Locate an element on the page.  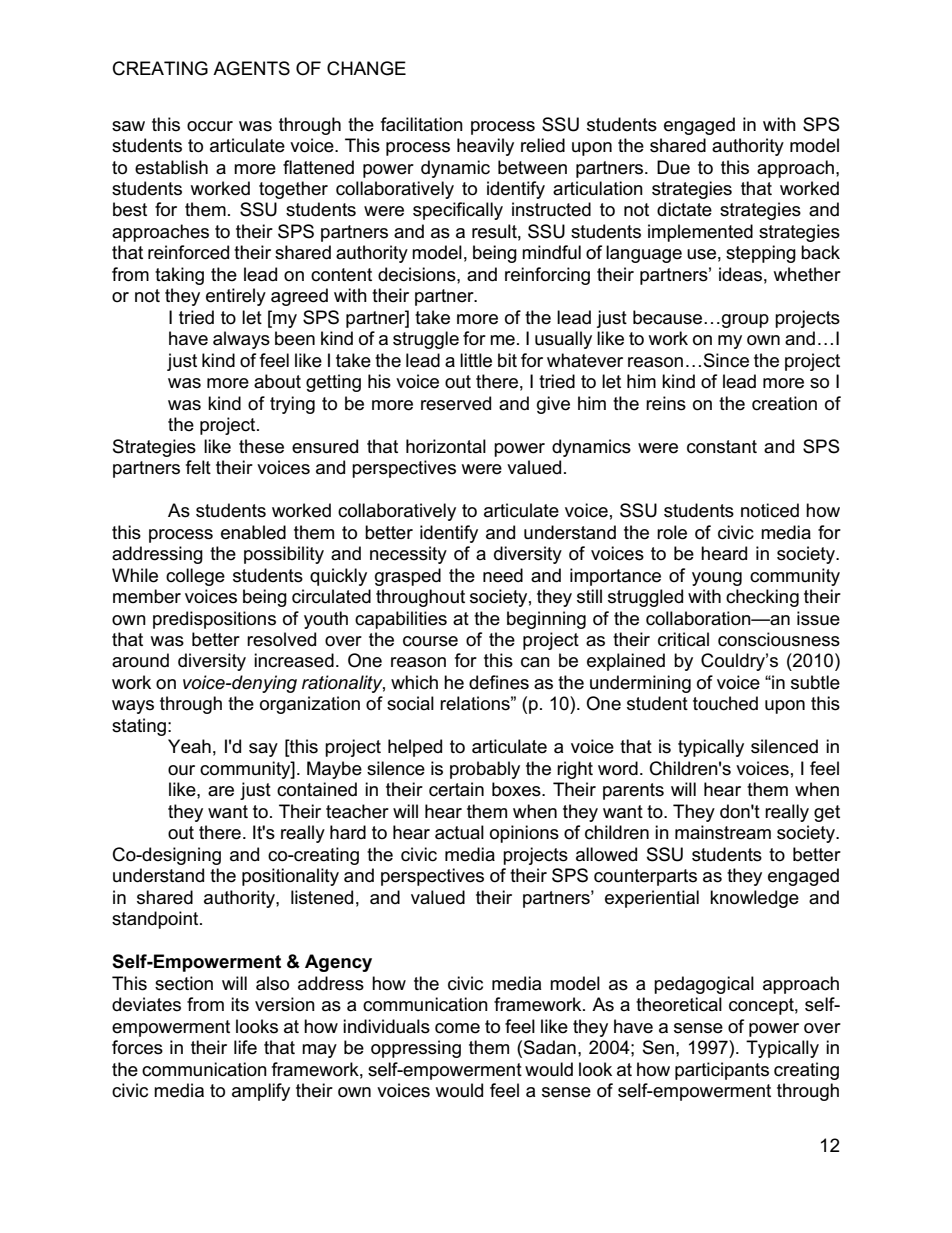
touched is located at coordinates (725, 703).
